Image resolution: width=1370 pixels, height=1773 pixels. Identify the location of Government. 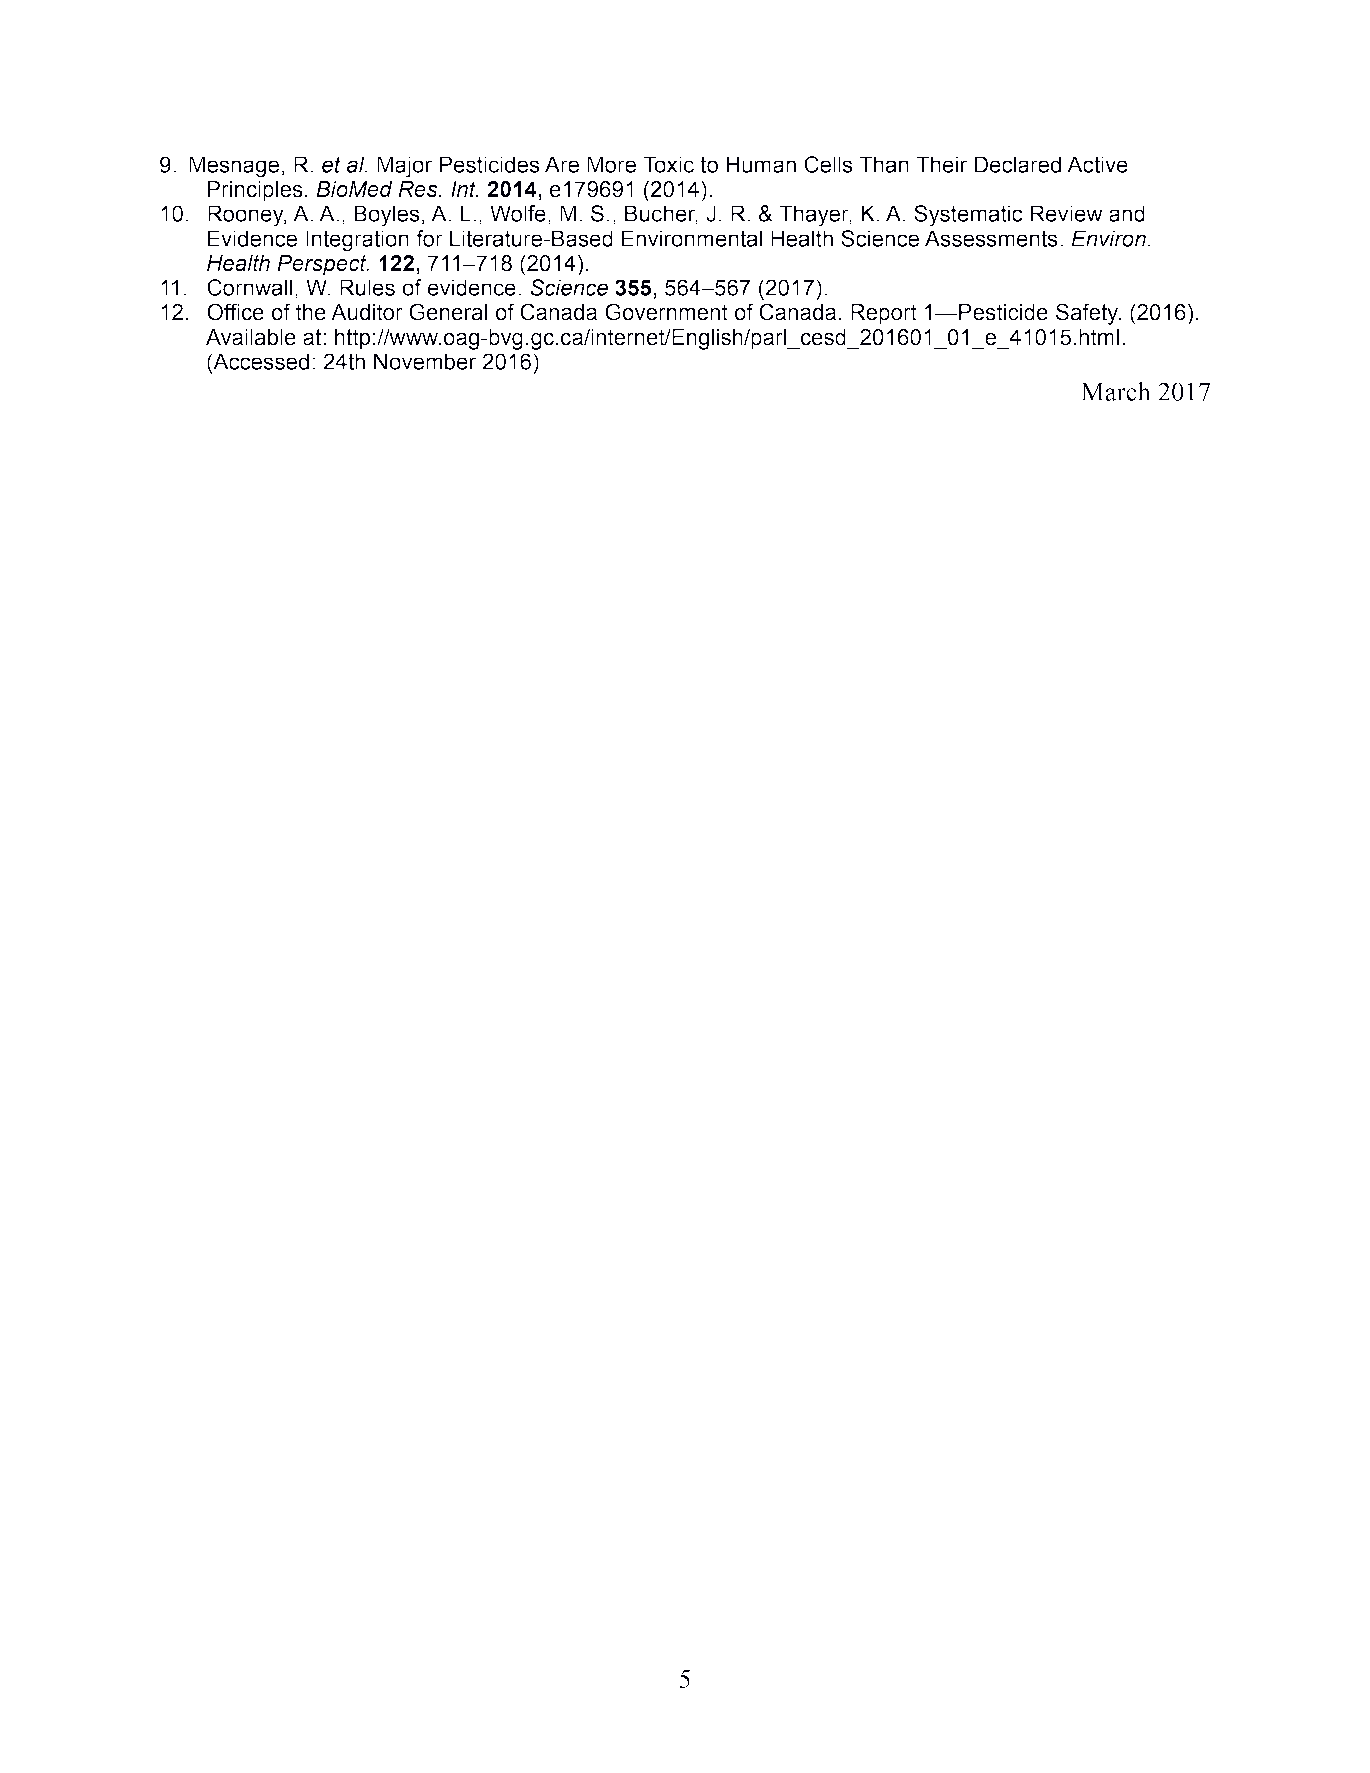
(666, 312).
